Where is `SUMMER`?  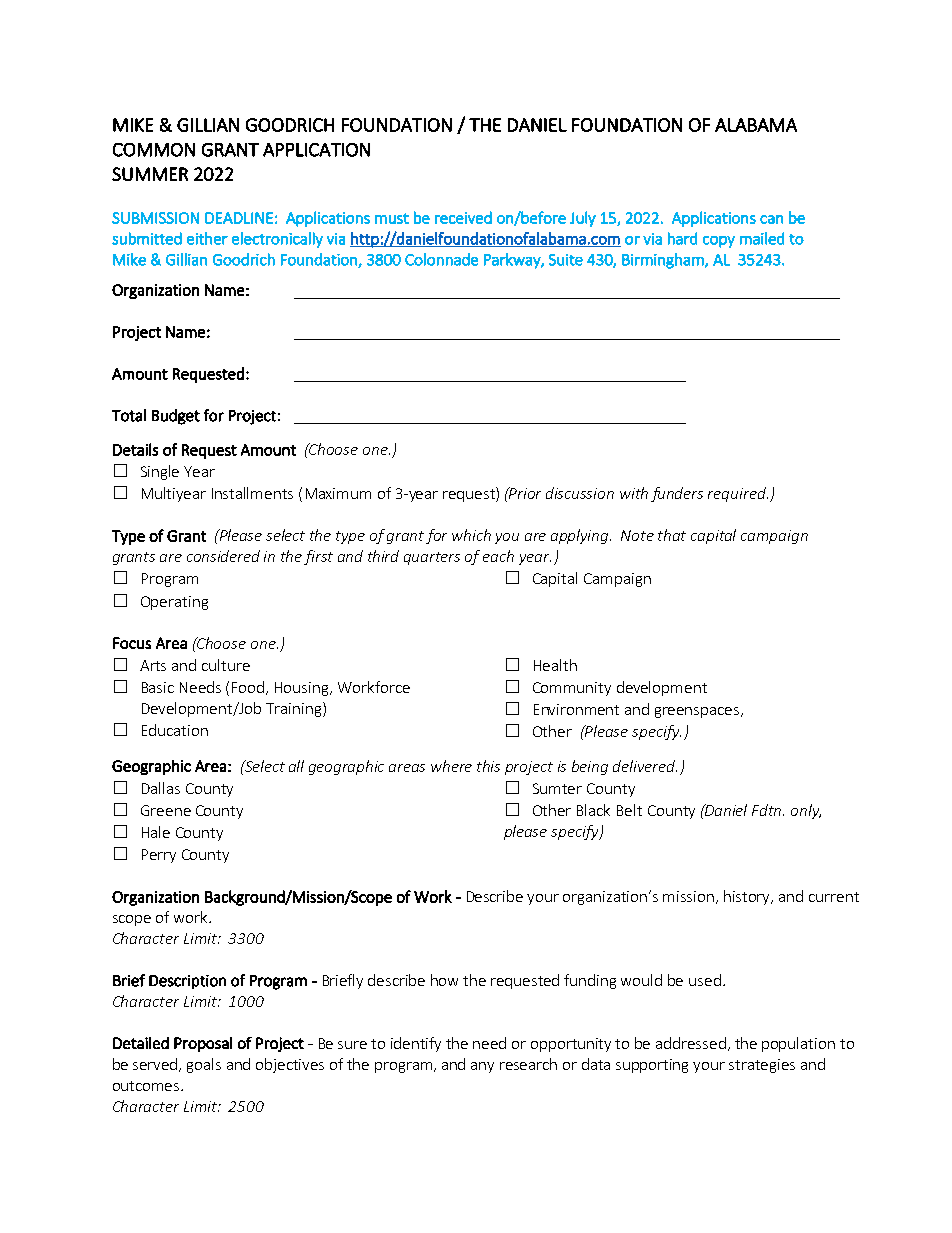
SUMMER is located at coordinates (150, 174).
